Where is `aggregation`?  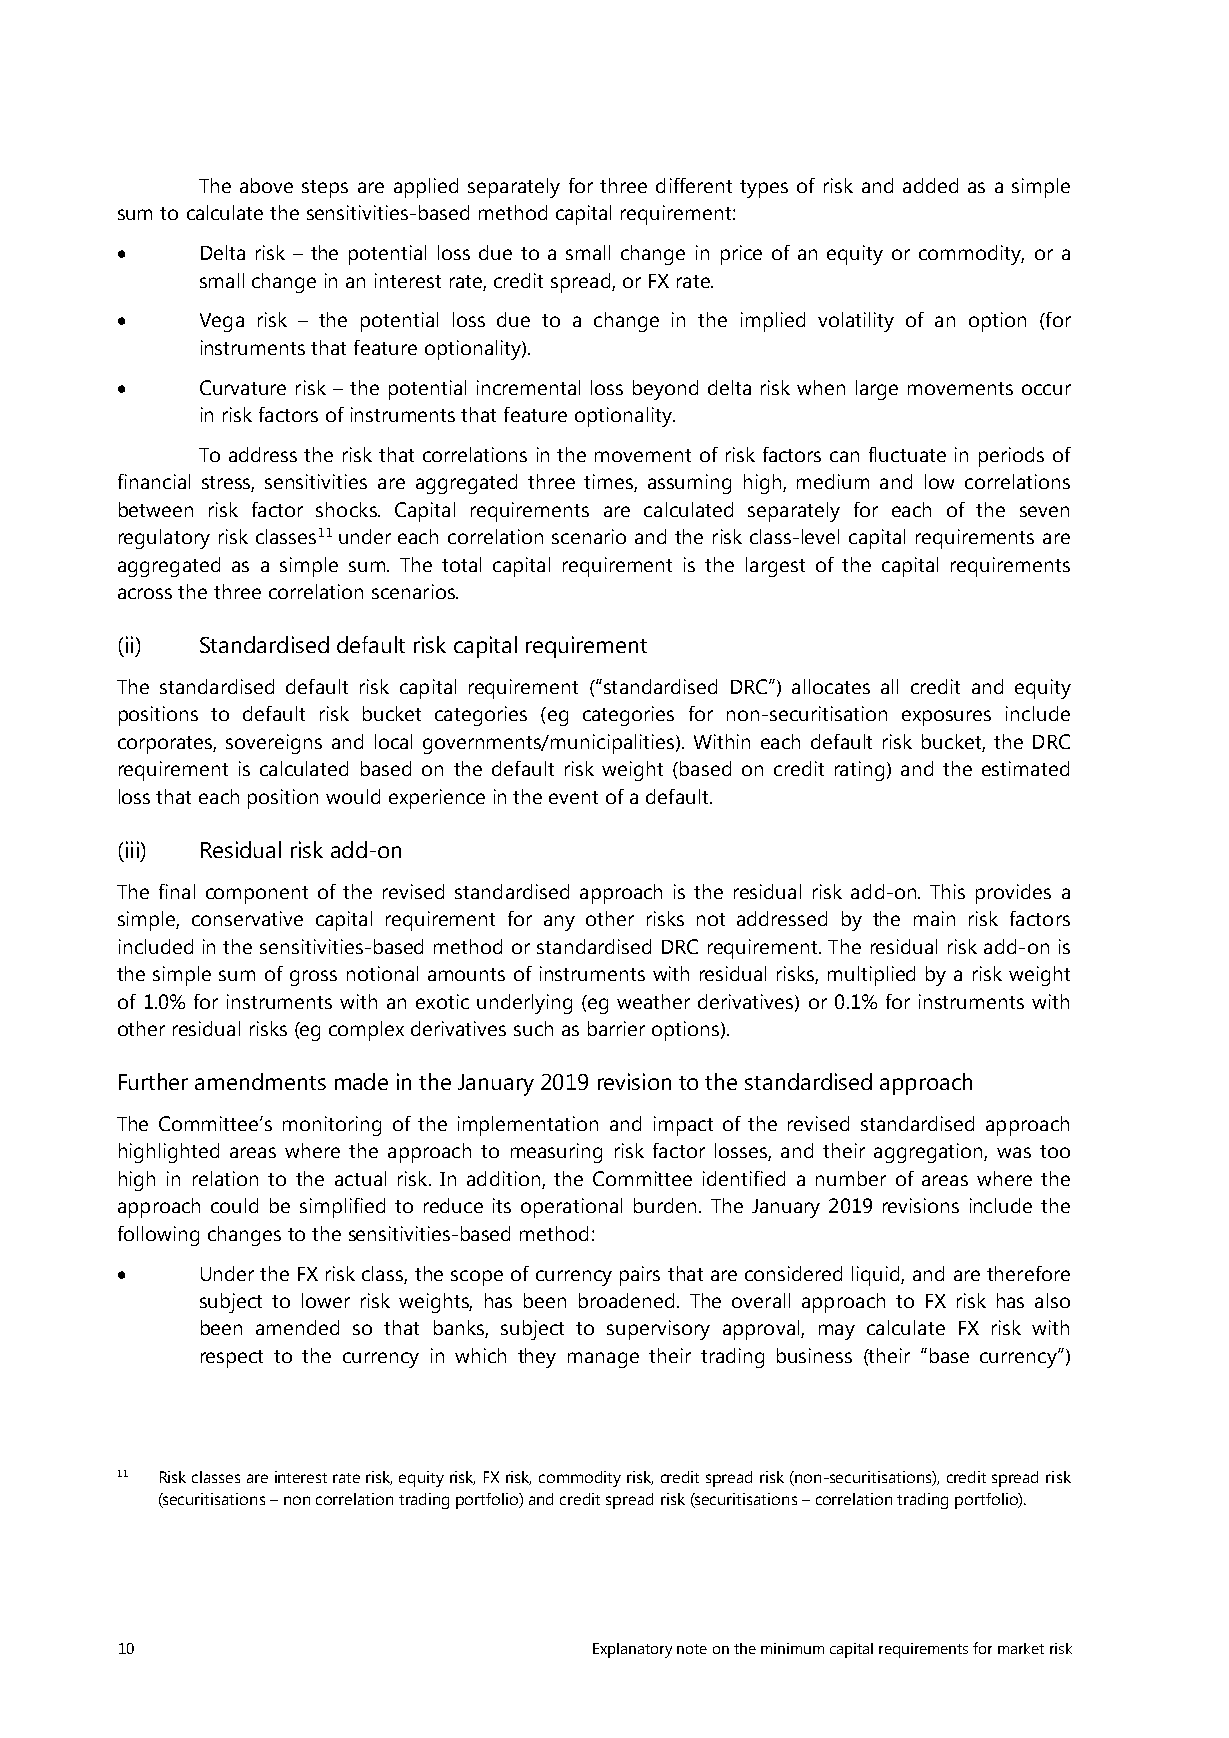
aggregation is located at coordinates (929, 1153).
